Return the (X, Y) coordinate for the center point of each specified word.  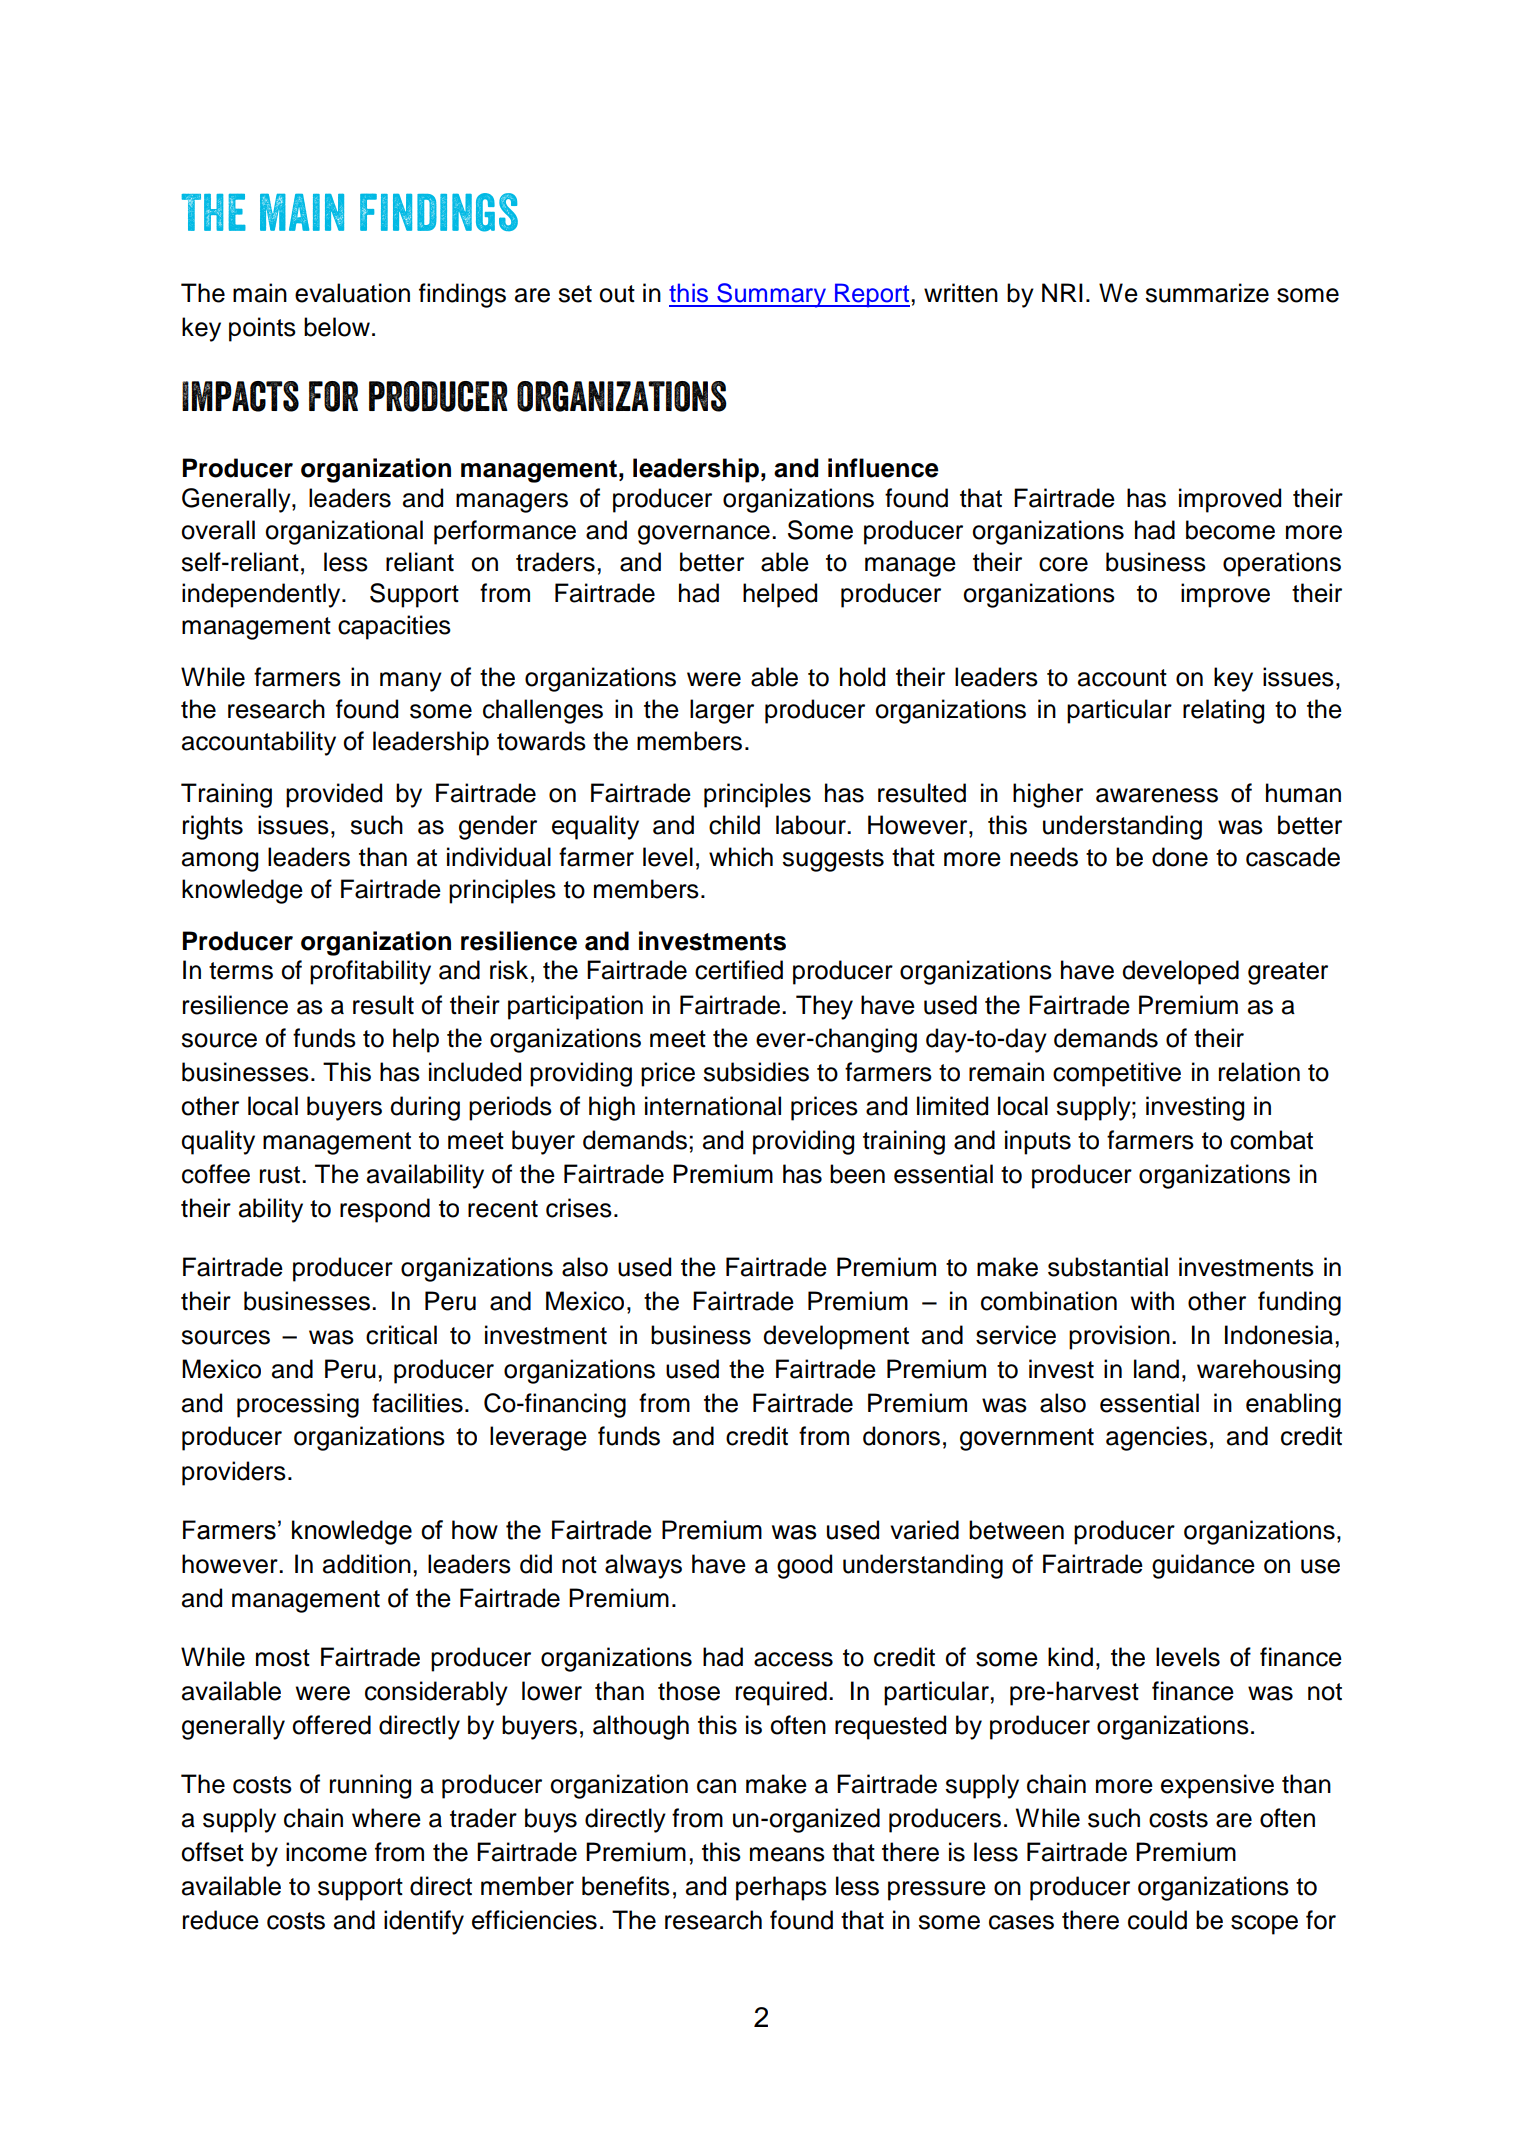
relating (1223, 711)
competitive (1117, 1074)
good (804, 1566)
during (425, 1108)
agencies (1156, 1438)
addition (367, 1564)
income (326, 1852)
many (411, 682)
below (337, 327)
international (713, 1106)
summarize (1207, 293)
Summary (771, 295)
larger (722, 711)
